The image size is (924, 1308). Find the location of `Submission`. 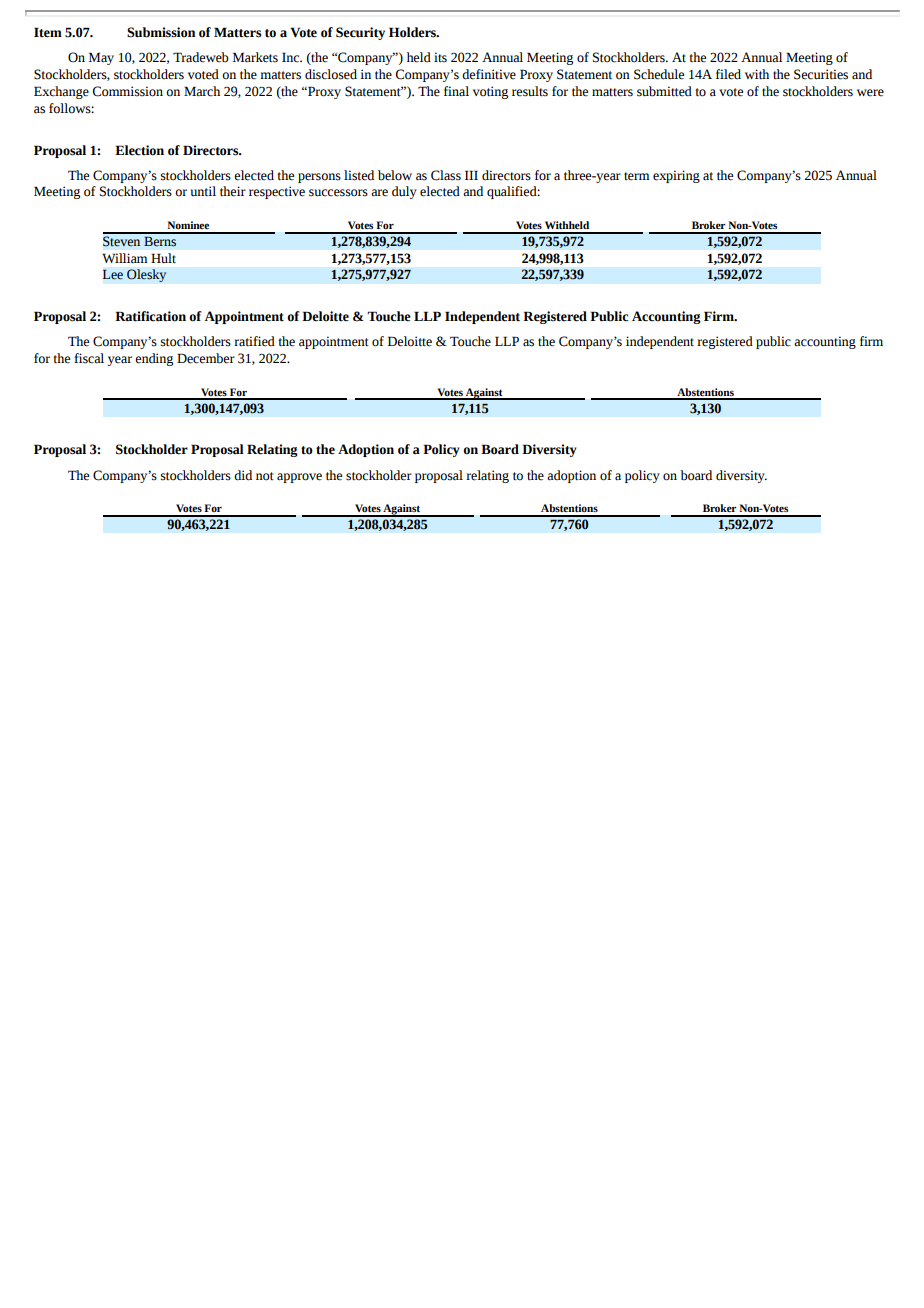

Submission is located at coordinates (161, 32).
